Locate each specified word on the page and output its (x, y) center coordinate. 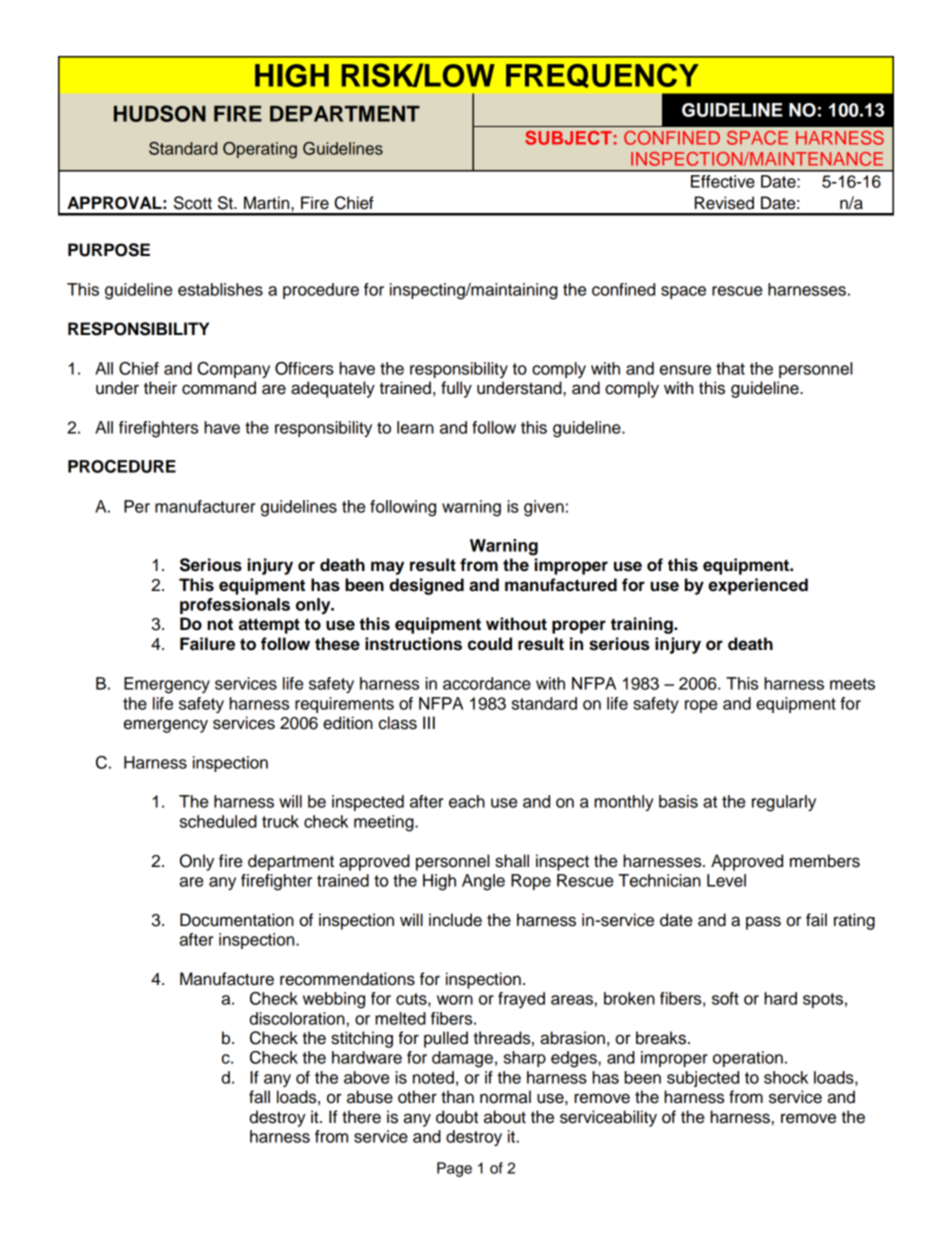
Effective (723, 181)
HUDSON (160, 113)
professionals (235, 606)
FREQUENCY (602, 75)
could (490, 644)
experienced (758, 586)
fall (259, 1097)
